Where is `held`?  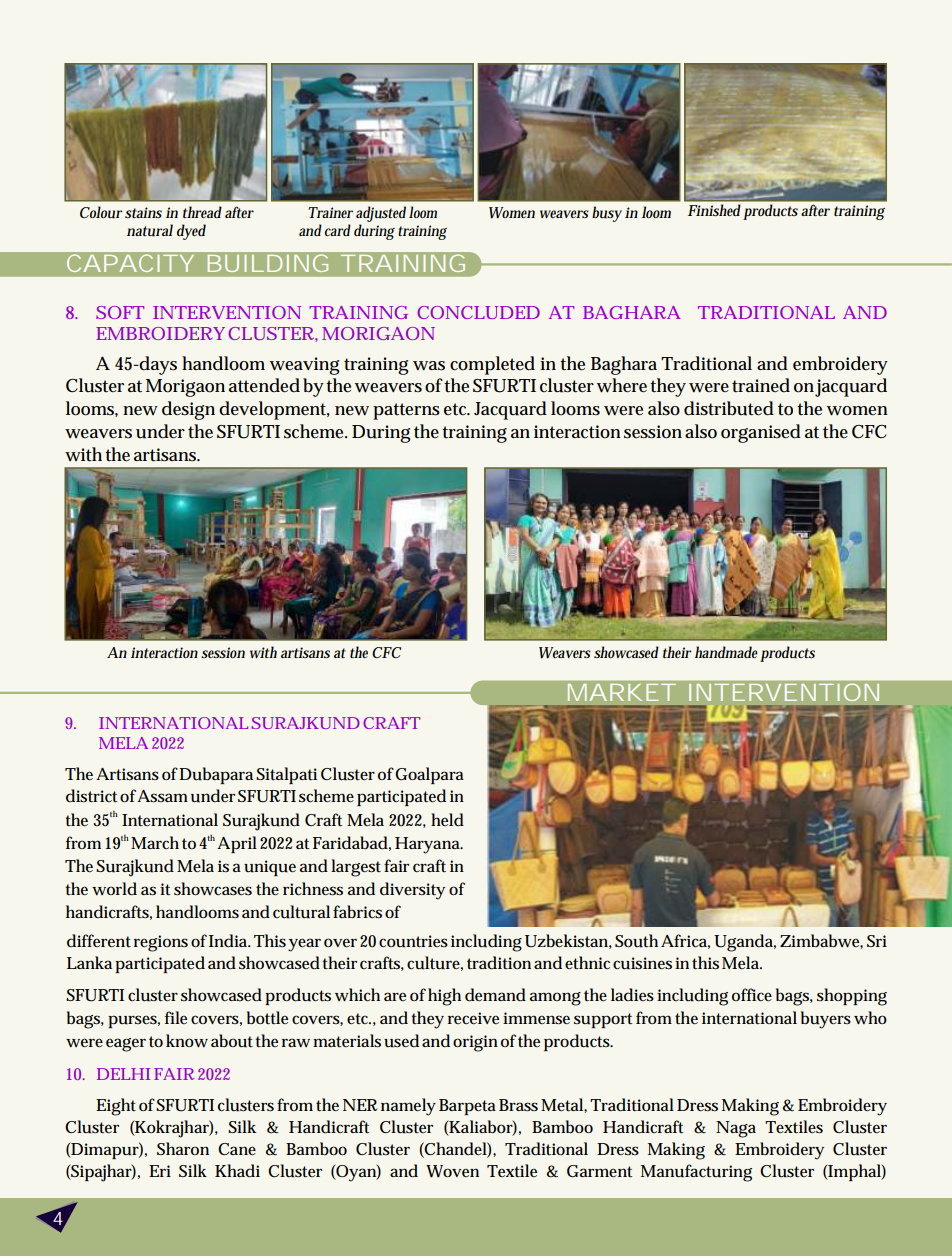 held is located at coordinates (447, 819).
